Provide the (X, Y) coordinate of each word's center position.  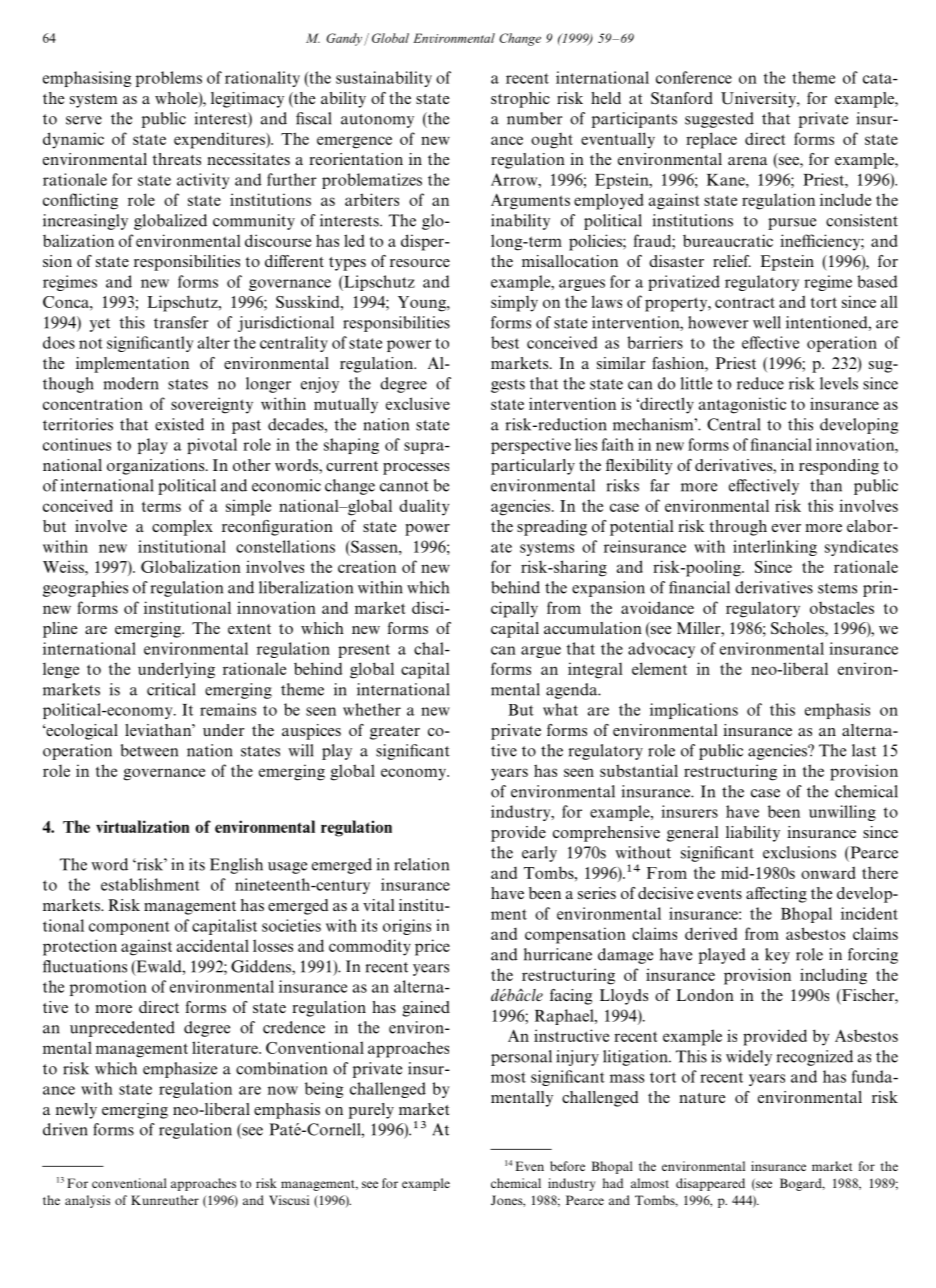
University (759, 100)
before (567, 1166)
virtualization (142, 826)
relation (421, 864)
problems (169, 79)
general (692, 834)
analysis (87, 1201)
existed (179, 424)
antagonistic (742, 405)
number (534, 118)
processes (416, 469)
